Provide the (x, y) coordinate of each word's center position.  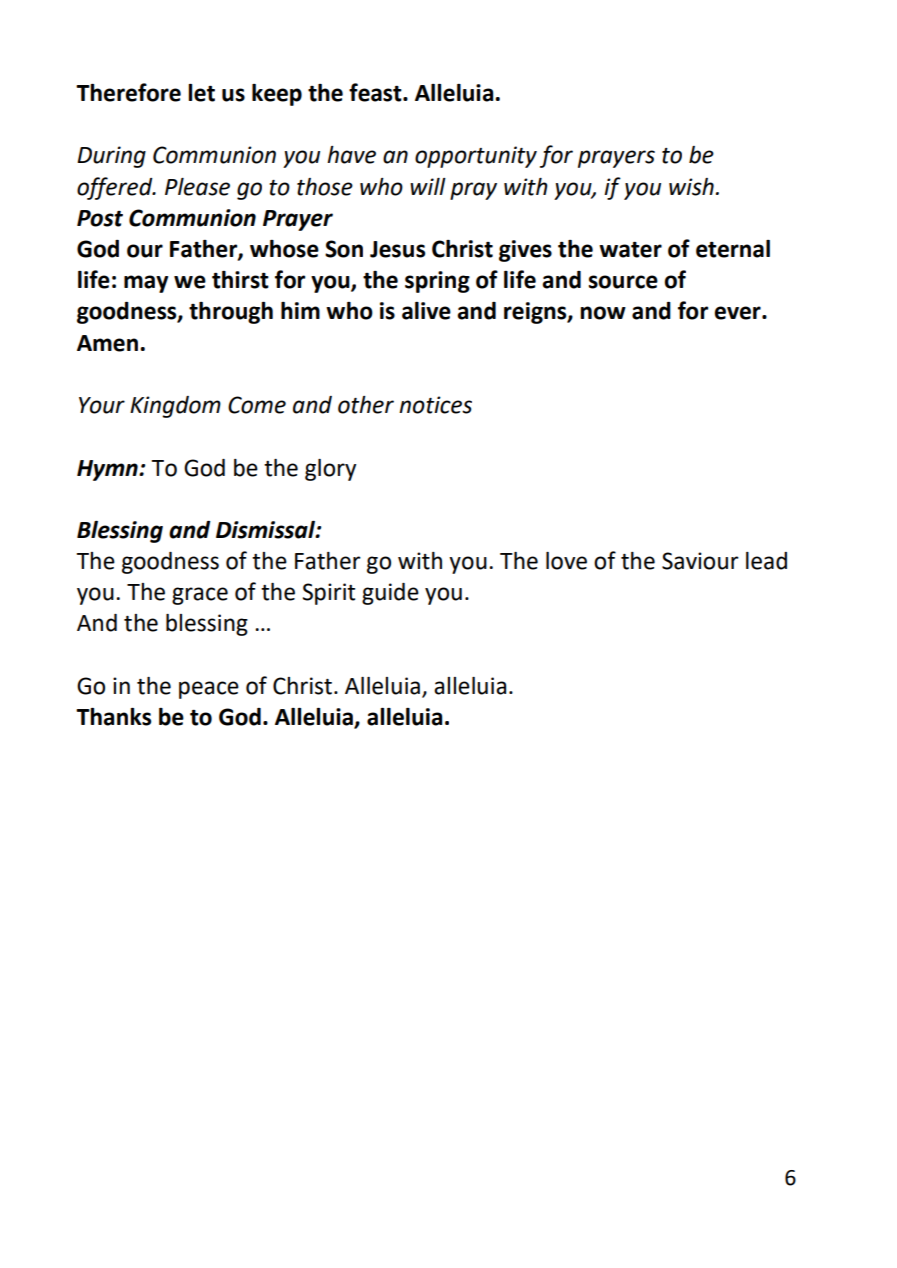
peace (209, 690)
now (603, 313)
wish (691, 187)
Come (257, 405)
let (201, 93)
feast (376, 92)
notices (435, 405)
